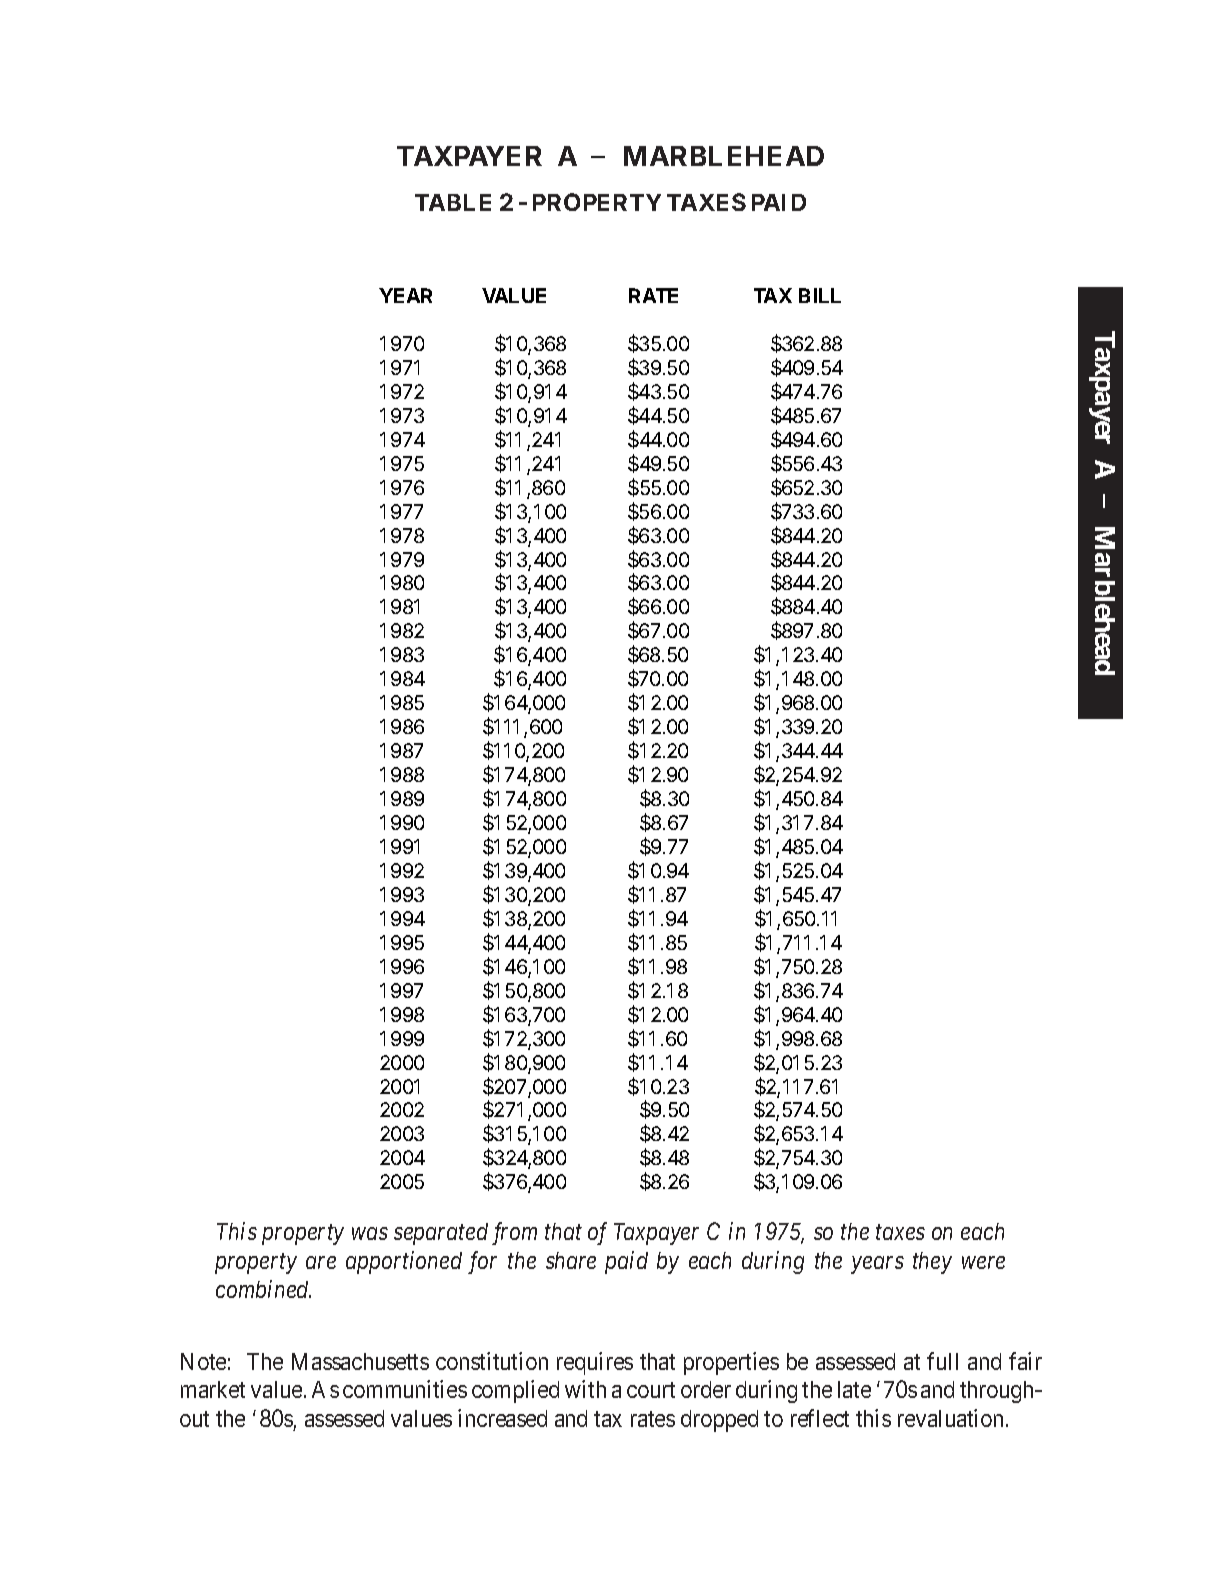 Image resolution: width=1222 pixels, height=1581 pixels. I want to click on TABLE, so click(453, 202).
